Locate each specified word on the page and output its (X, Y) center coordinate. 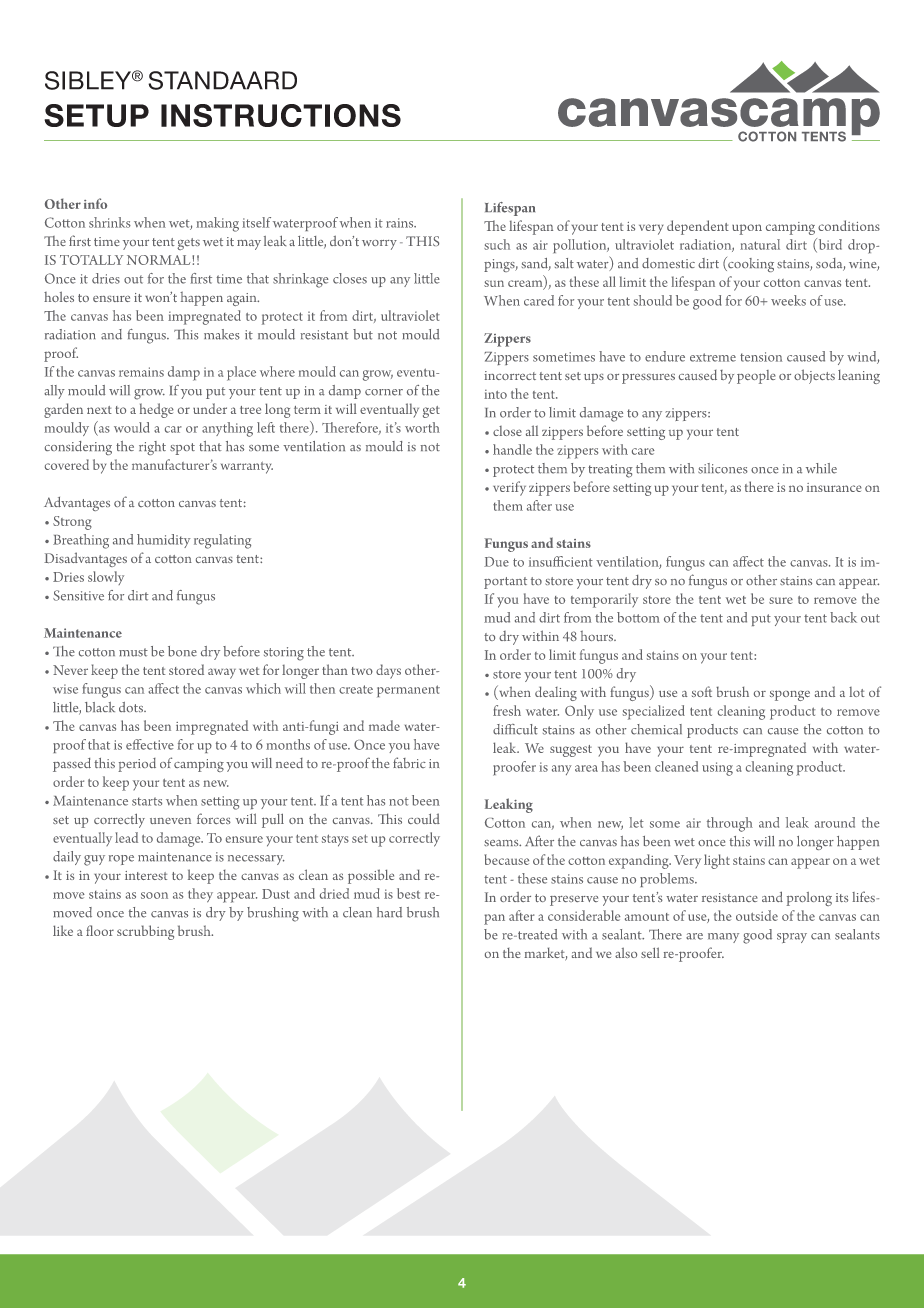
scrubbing (145, 932)
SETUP (96, 115)
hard (389, 912)
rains (401, 223)
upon (747, 229)
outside (757, 915)
